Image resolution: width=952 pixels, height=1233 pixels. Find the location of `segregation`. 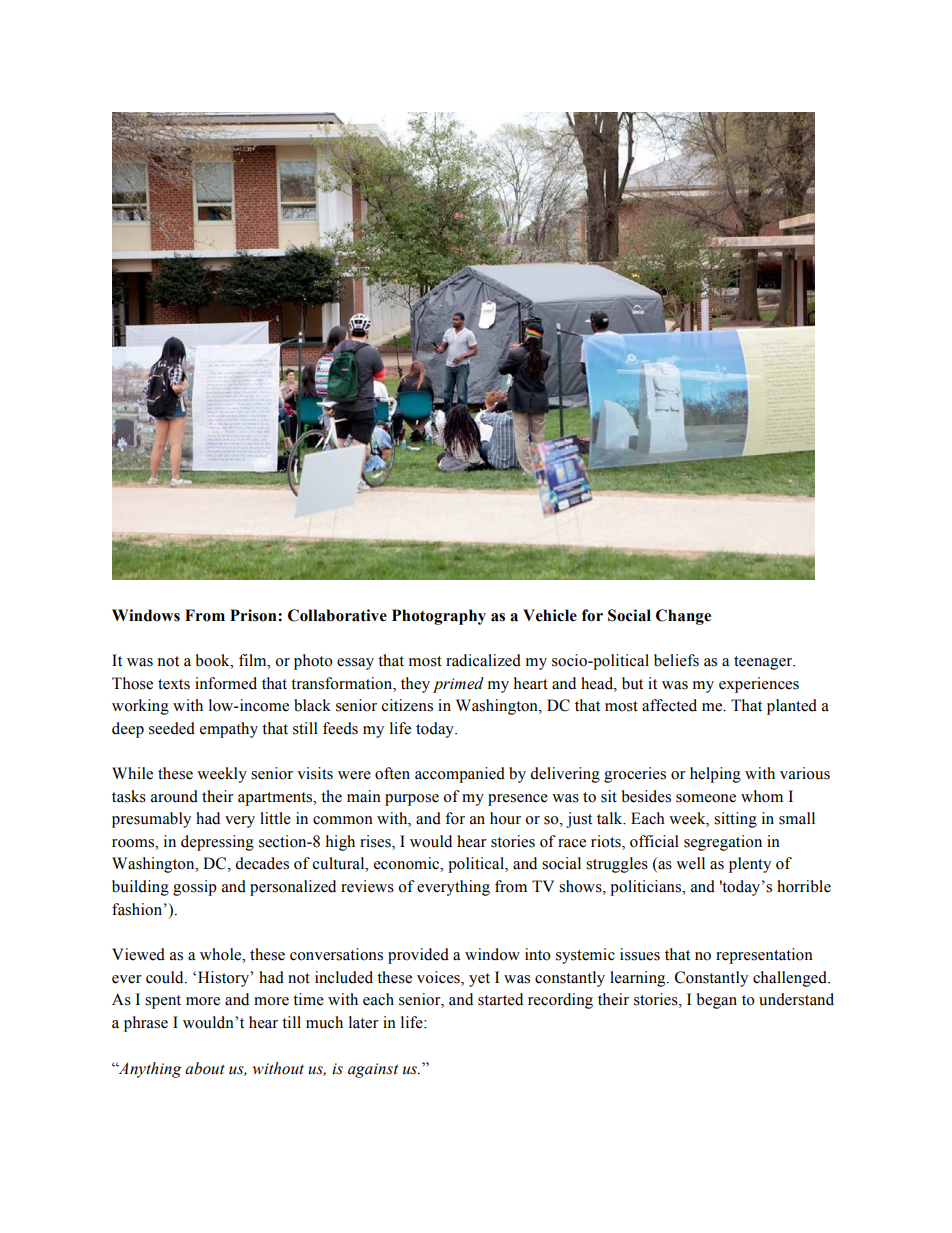

segregation is located at coordinates (723, 843).
